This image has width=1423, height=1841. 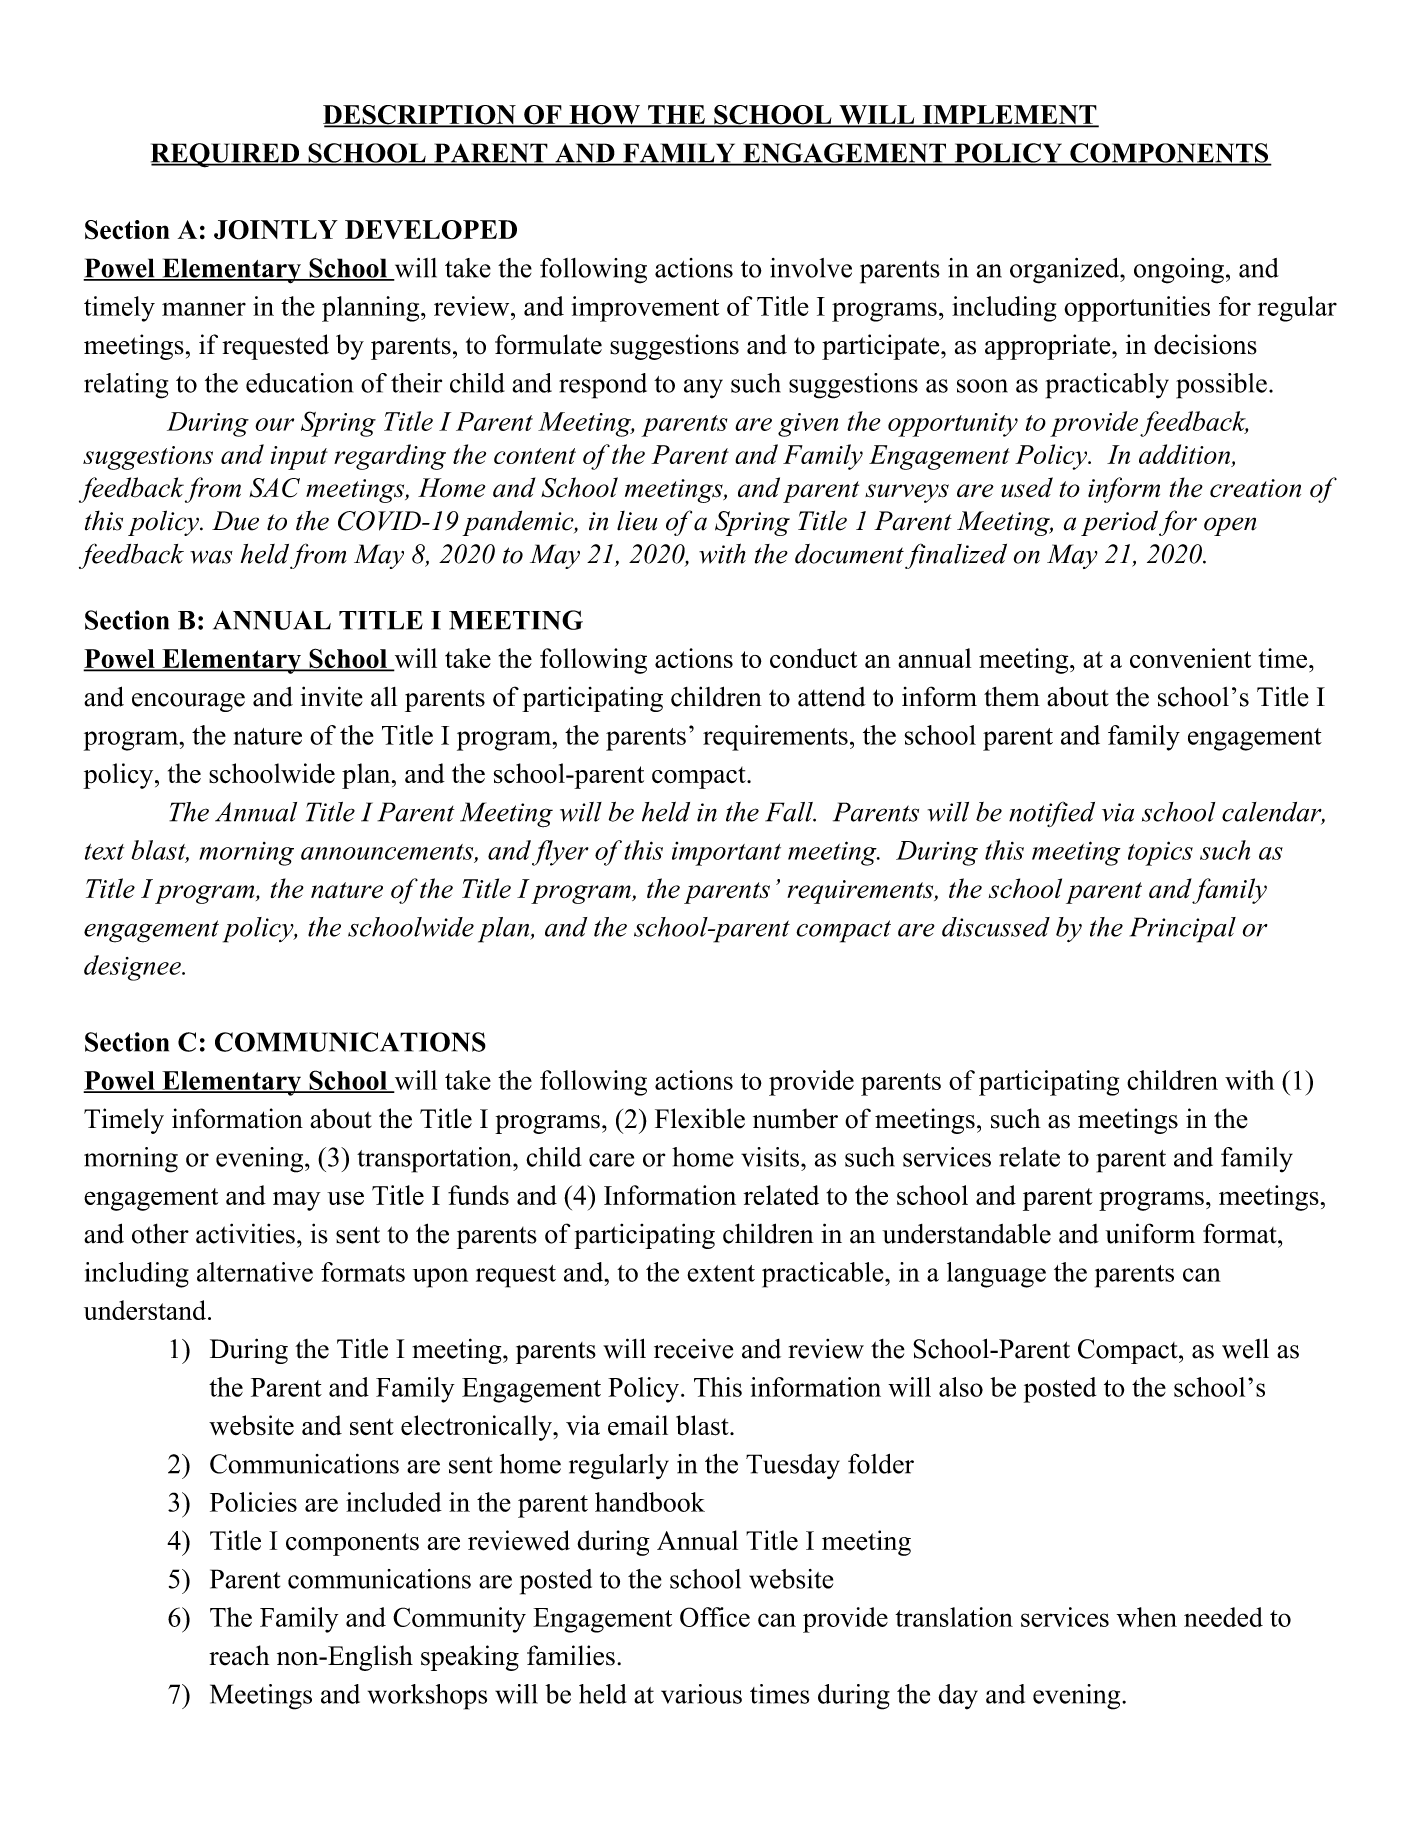 What do you see at coordinates (1147, 1617) in the image?
I see `when` at bounding box center [1147, 1617].
